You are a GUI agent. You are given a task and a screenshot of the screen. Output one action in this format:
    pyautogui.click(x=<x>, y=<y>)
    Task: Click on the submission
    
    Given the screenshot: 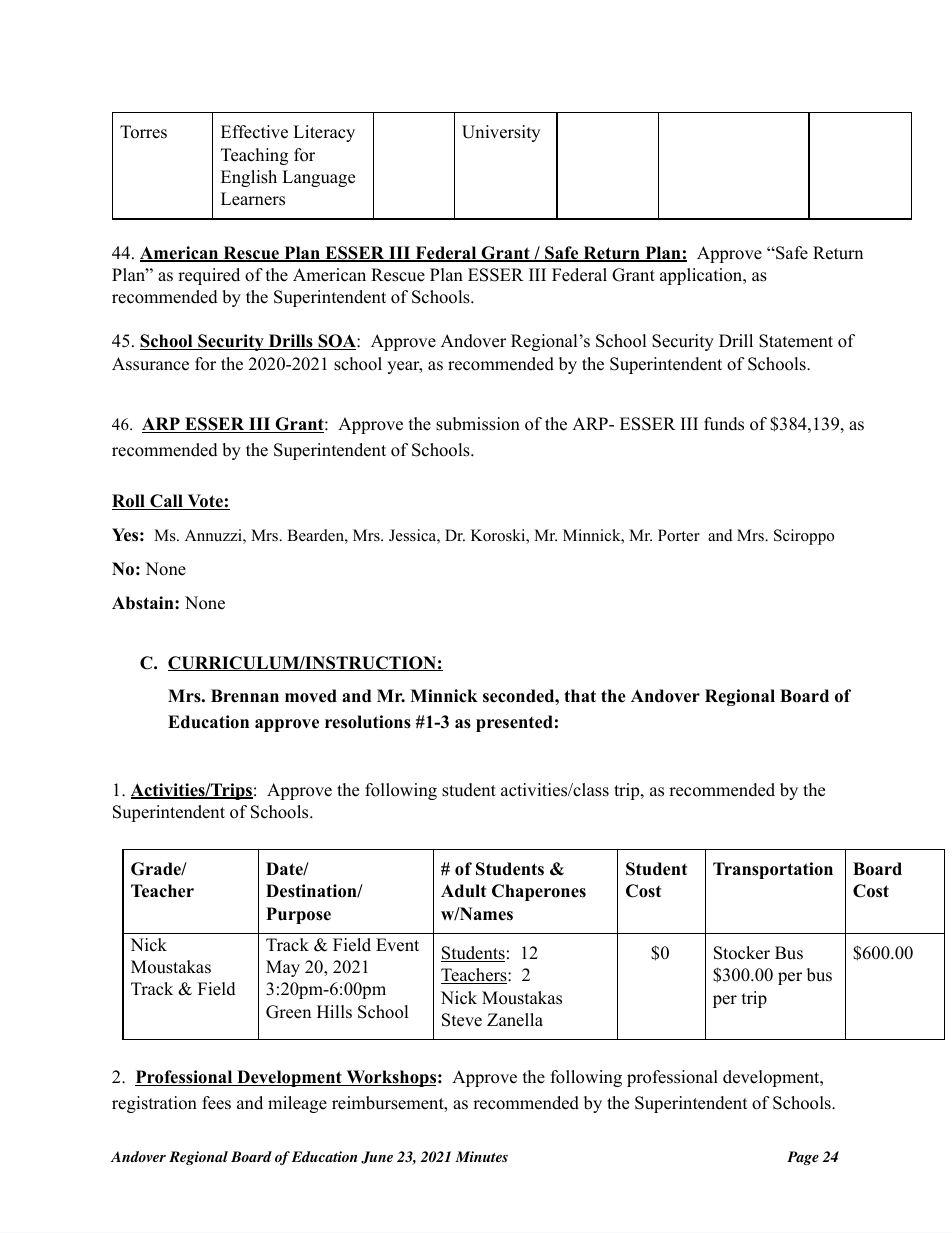 What is the action you would take?
    pyautogui.click(x=478, y=424)
